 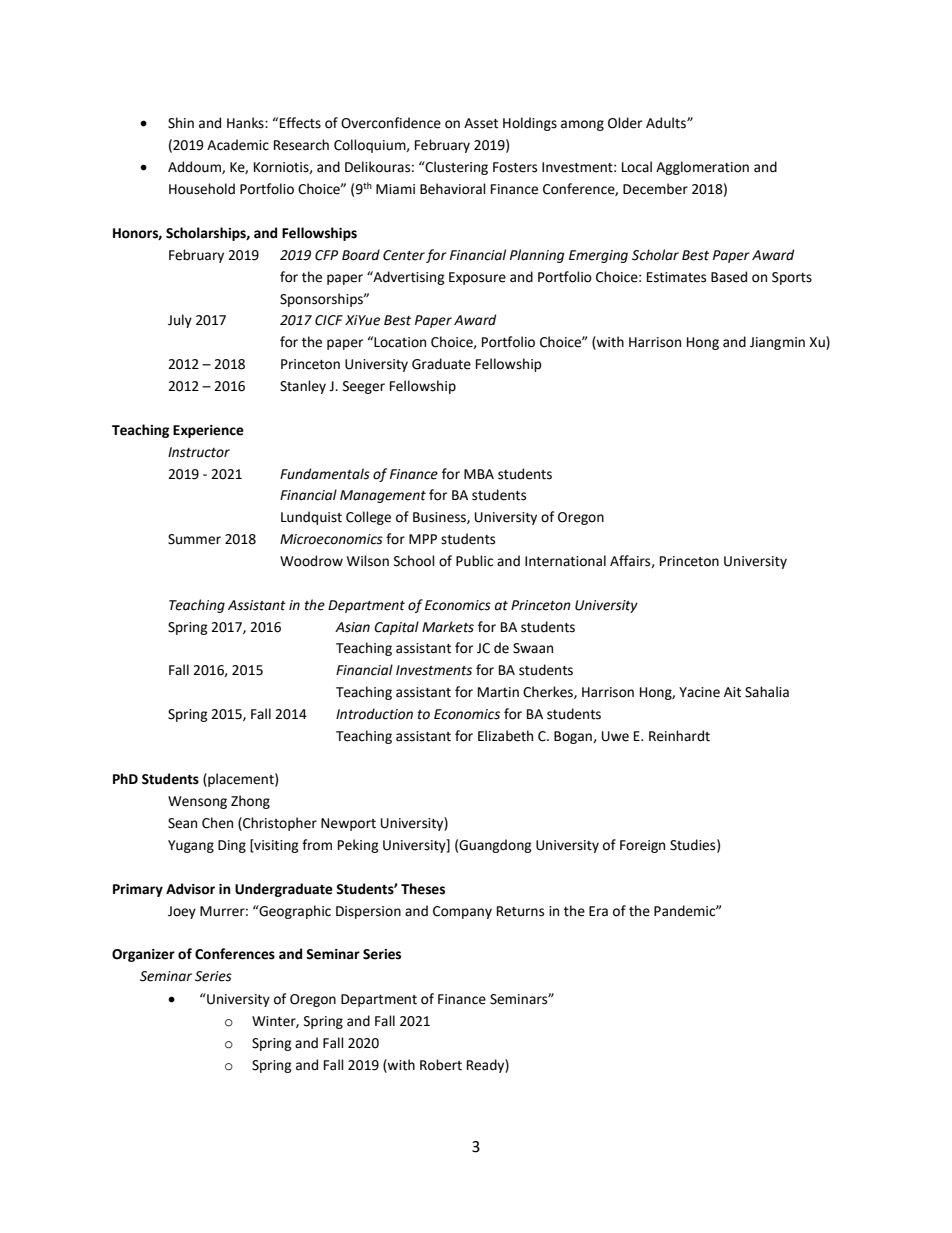 What do you see at coordinates (732, 692) in the page?
I see `Ait` at bounding box center [732, 692].
